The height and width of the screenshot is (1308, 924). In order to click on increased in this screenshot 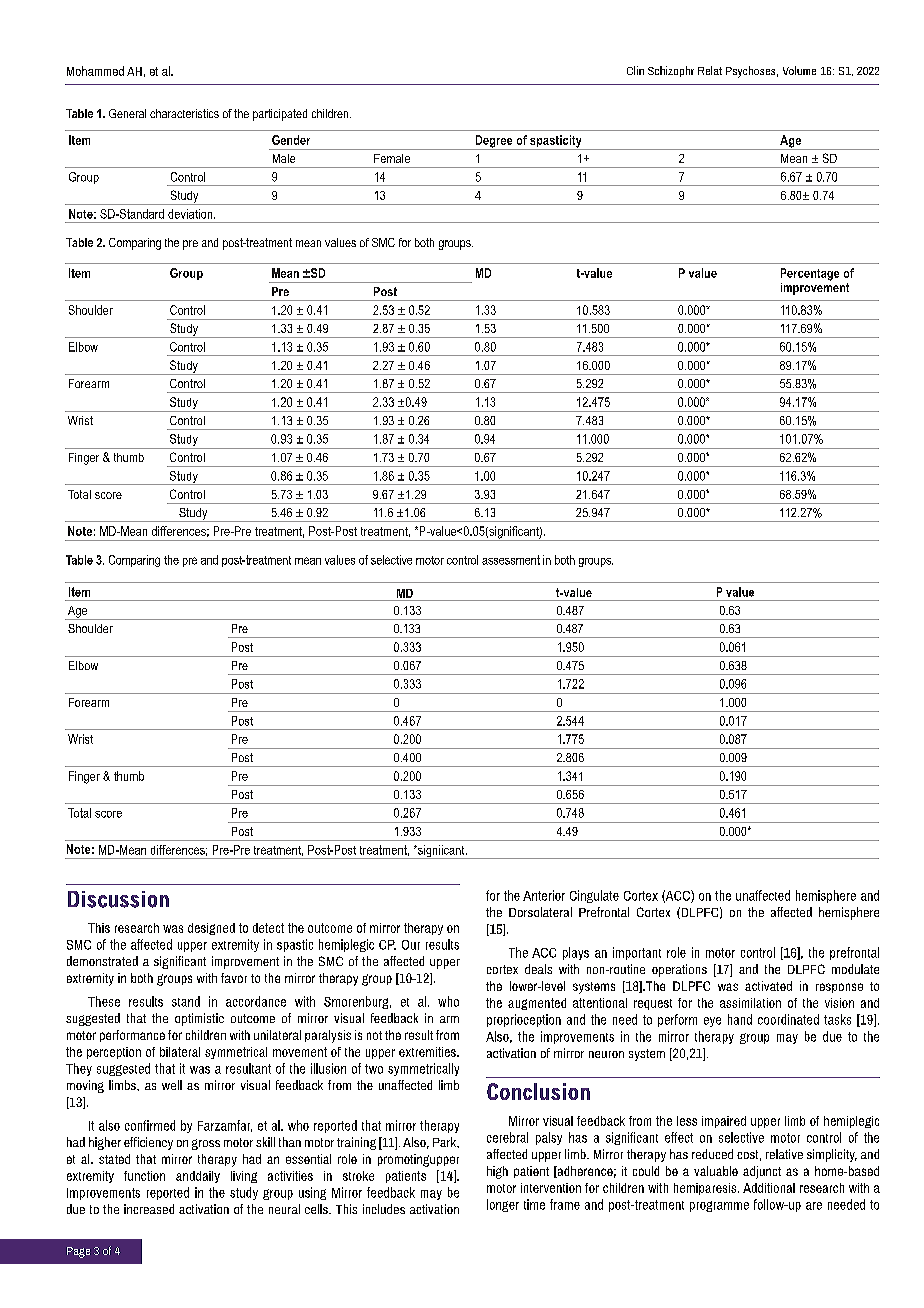, I will do `click(149, 1209)`.
